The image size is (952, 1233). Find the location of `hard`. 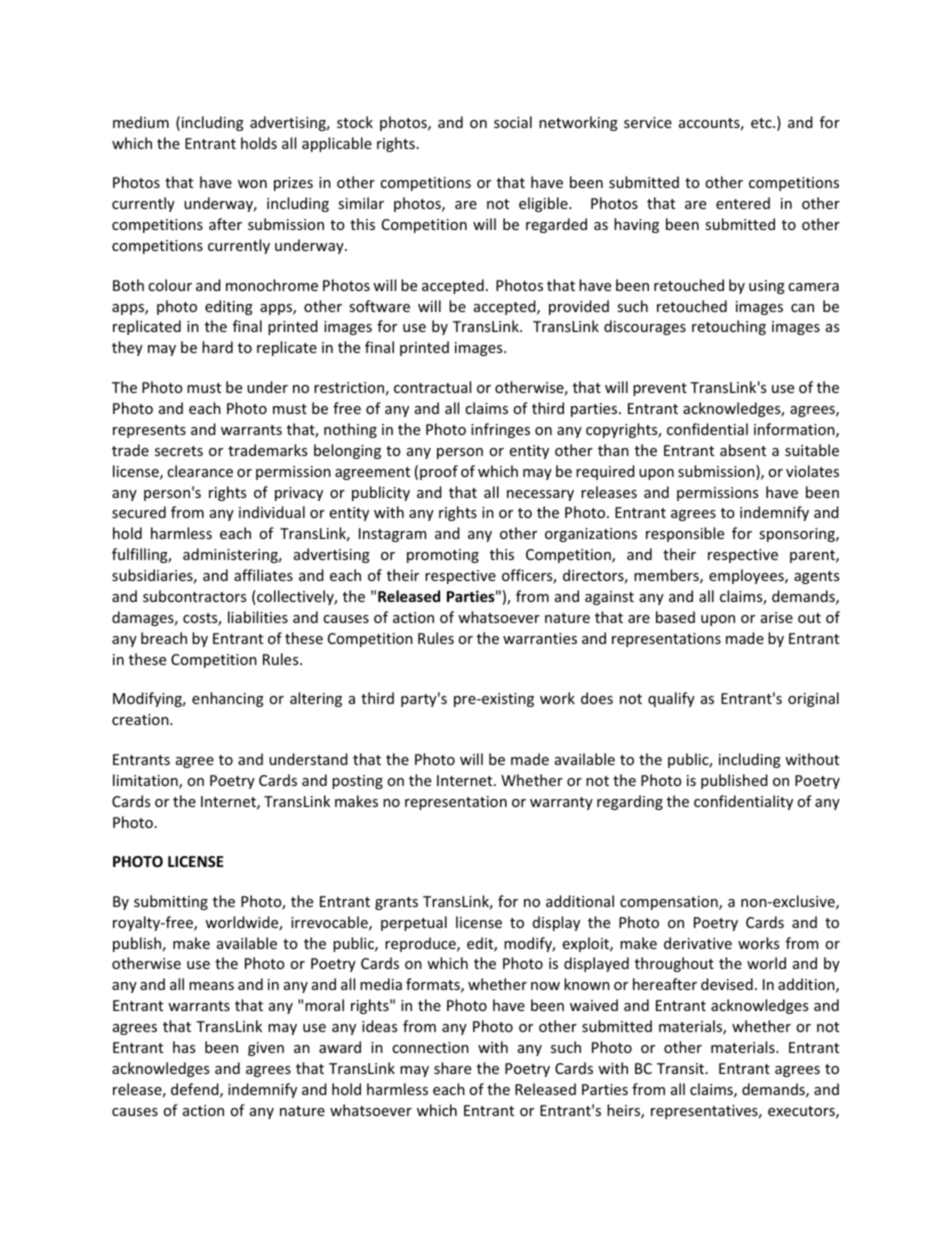

hard is located at coordinates (217, 347).
